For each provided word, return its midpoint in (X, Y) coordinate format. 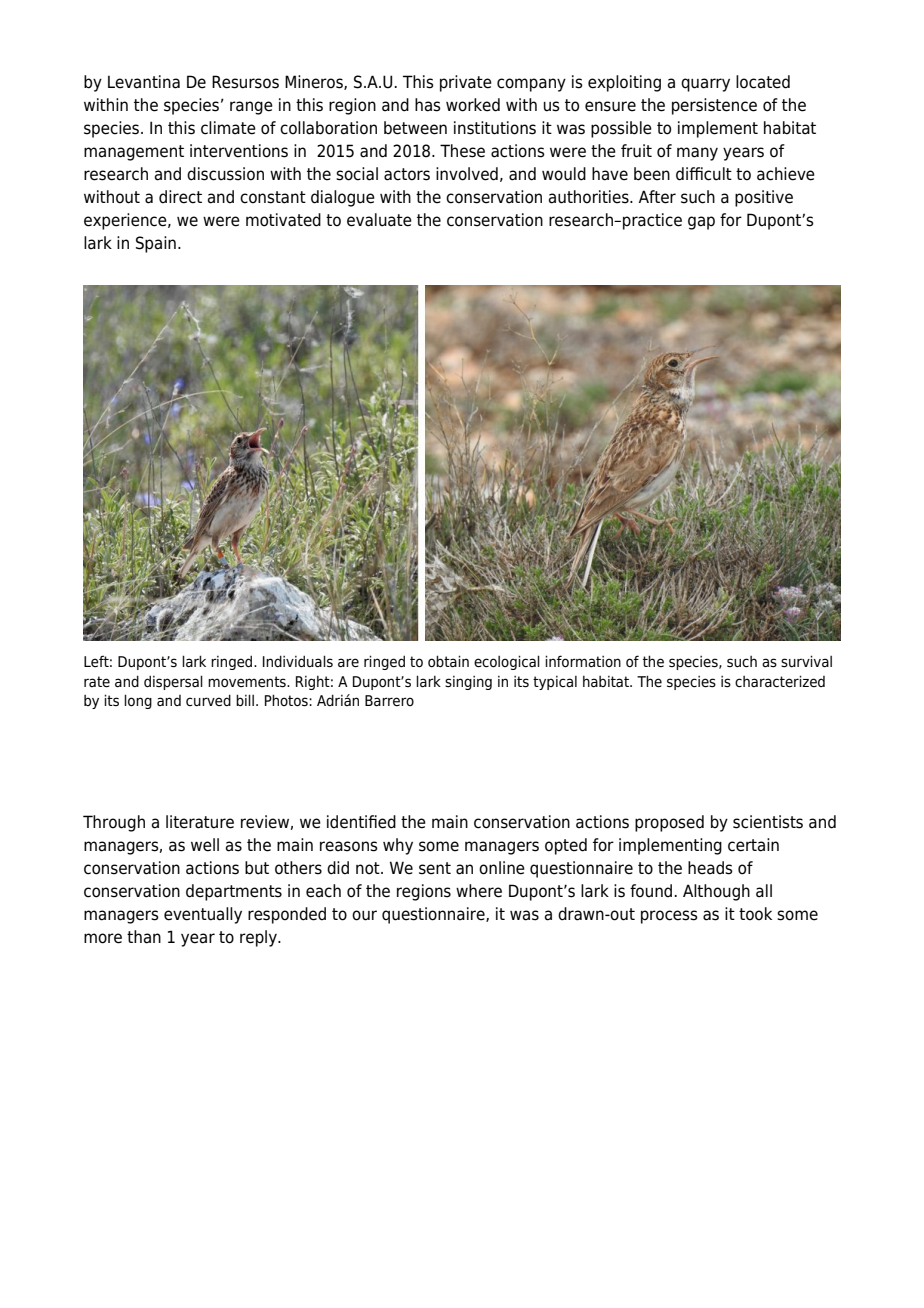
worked (473, 105)
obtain (448, 661)
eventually (203, 915)
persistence (714, 106)
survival (806, 661)
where (479, 891)
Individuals (298, 661)
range (251, 108)
